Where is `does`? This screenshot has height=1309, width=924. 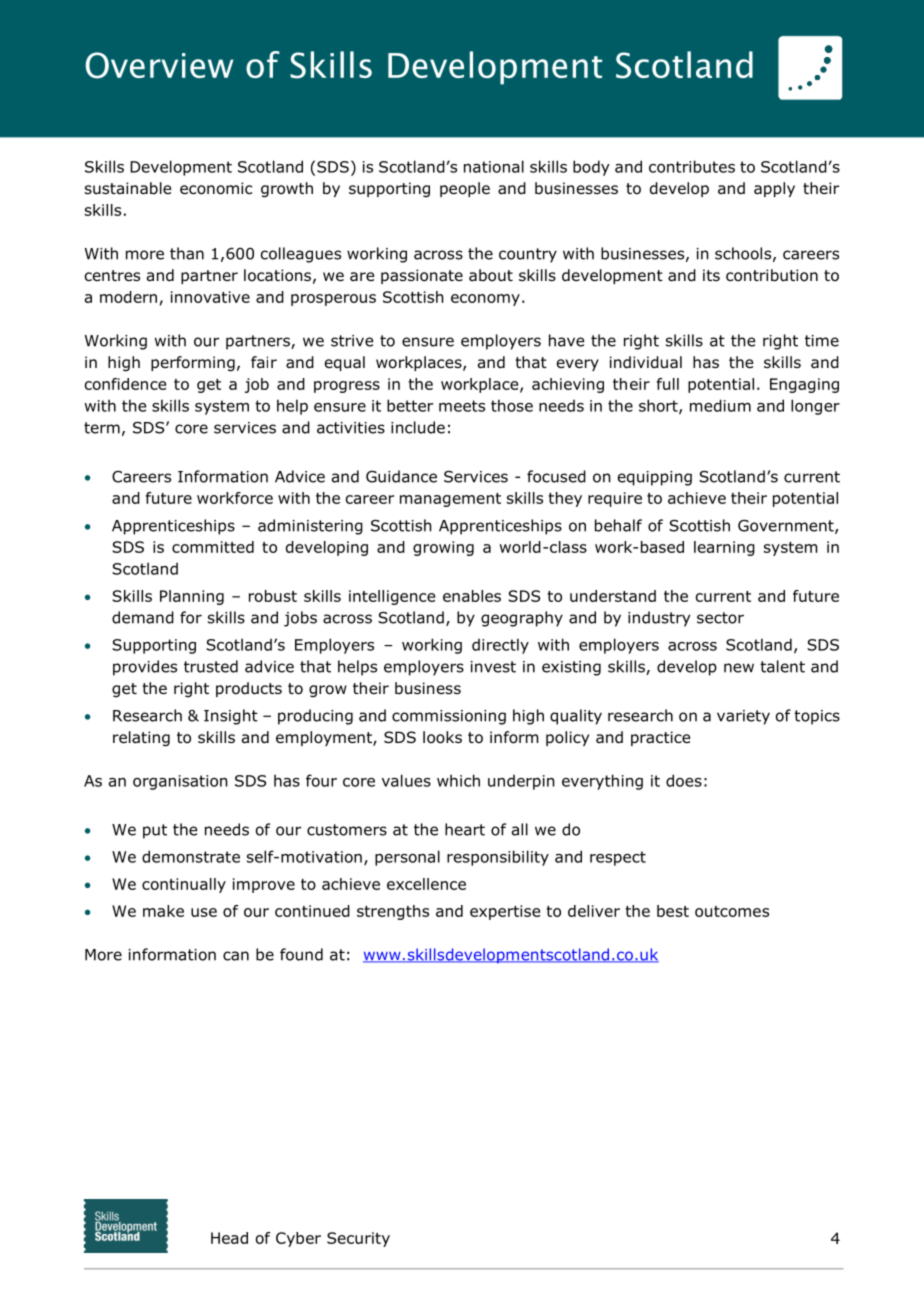
does is located at coordinates (684, 780).
